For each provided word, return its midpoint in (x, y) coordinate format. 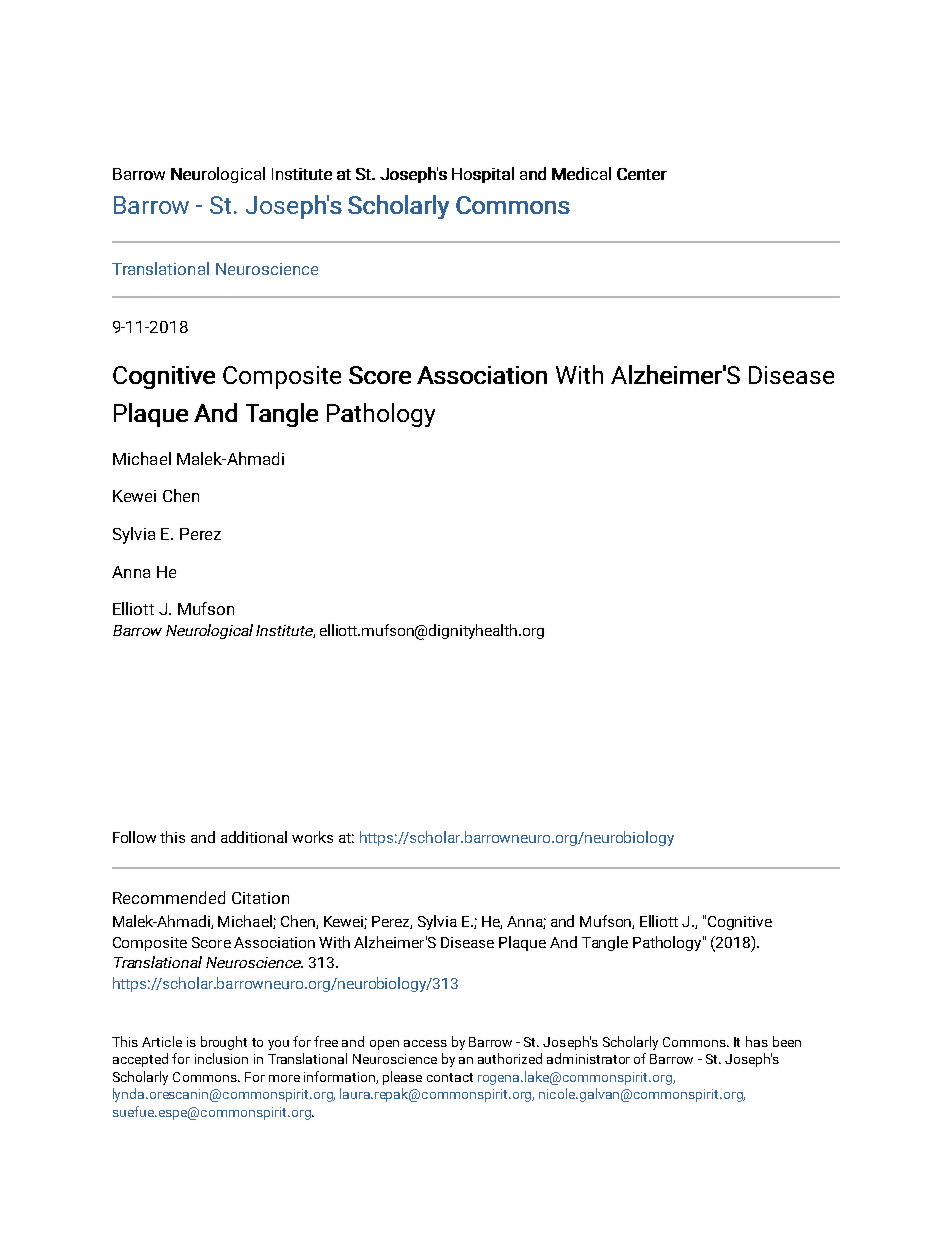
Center (642, 174)
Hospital (483, 175)
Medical (581, 173)
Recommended (169, 897)
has (757, 1041)
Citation (260, 898)
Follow (134, 837)
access (425, 1043)
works (312, 837)
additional (254, 837)
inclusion (221, 1058)
